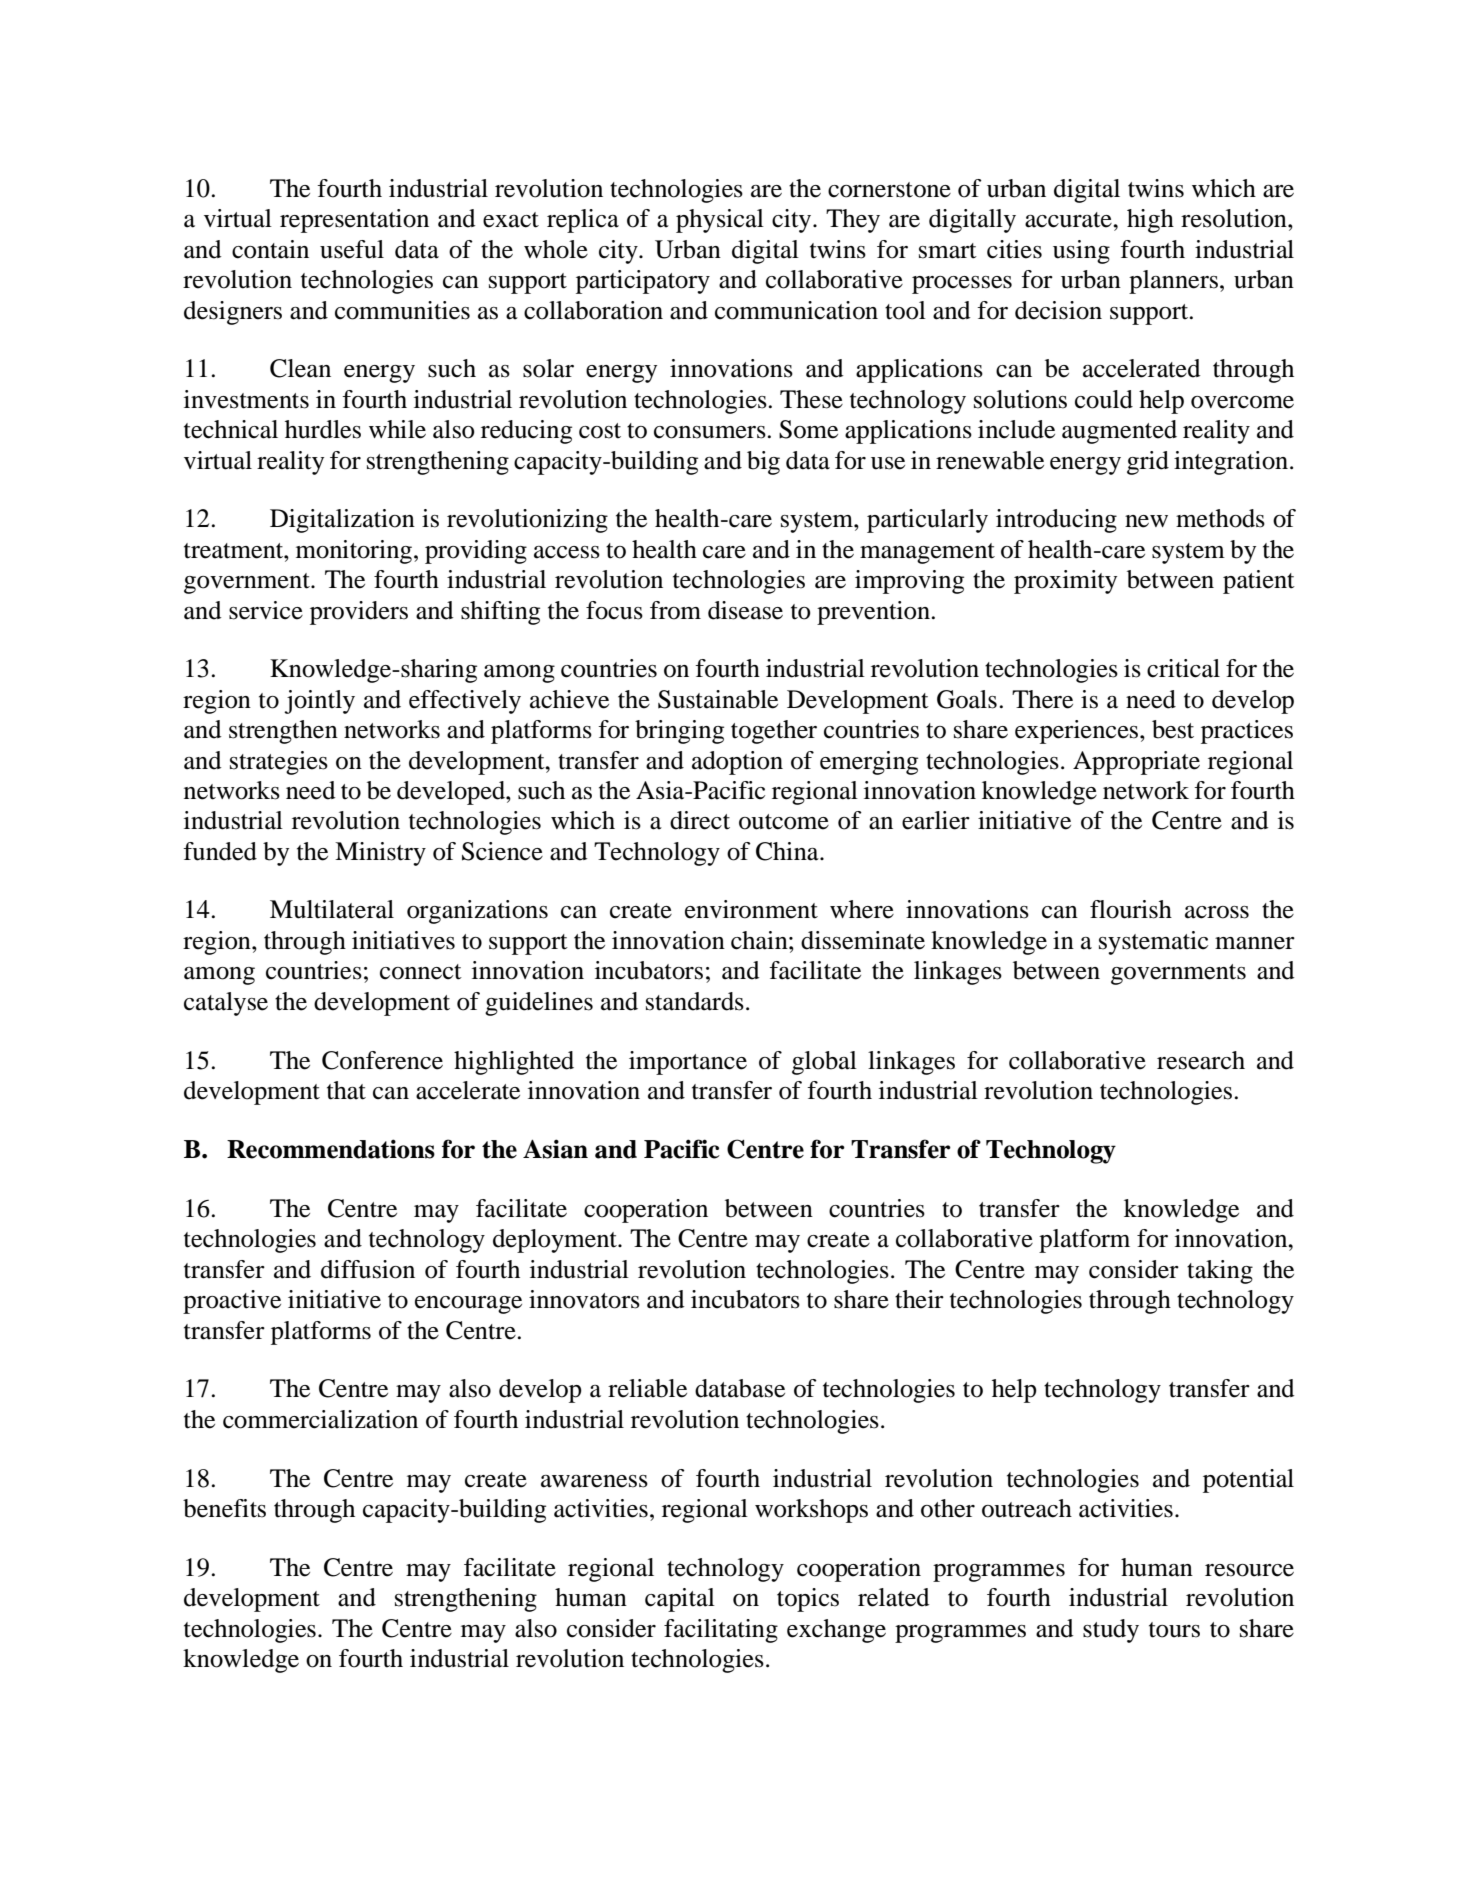 This document has width=1467, height=1898. I want to click on benefits, so click(224, 1508).
